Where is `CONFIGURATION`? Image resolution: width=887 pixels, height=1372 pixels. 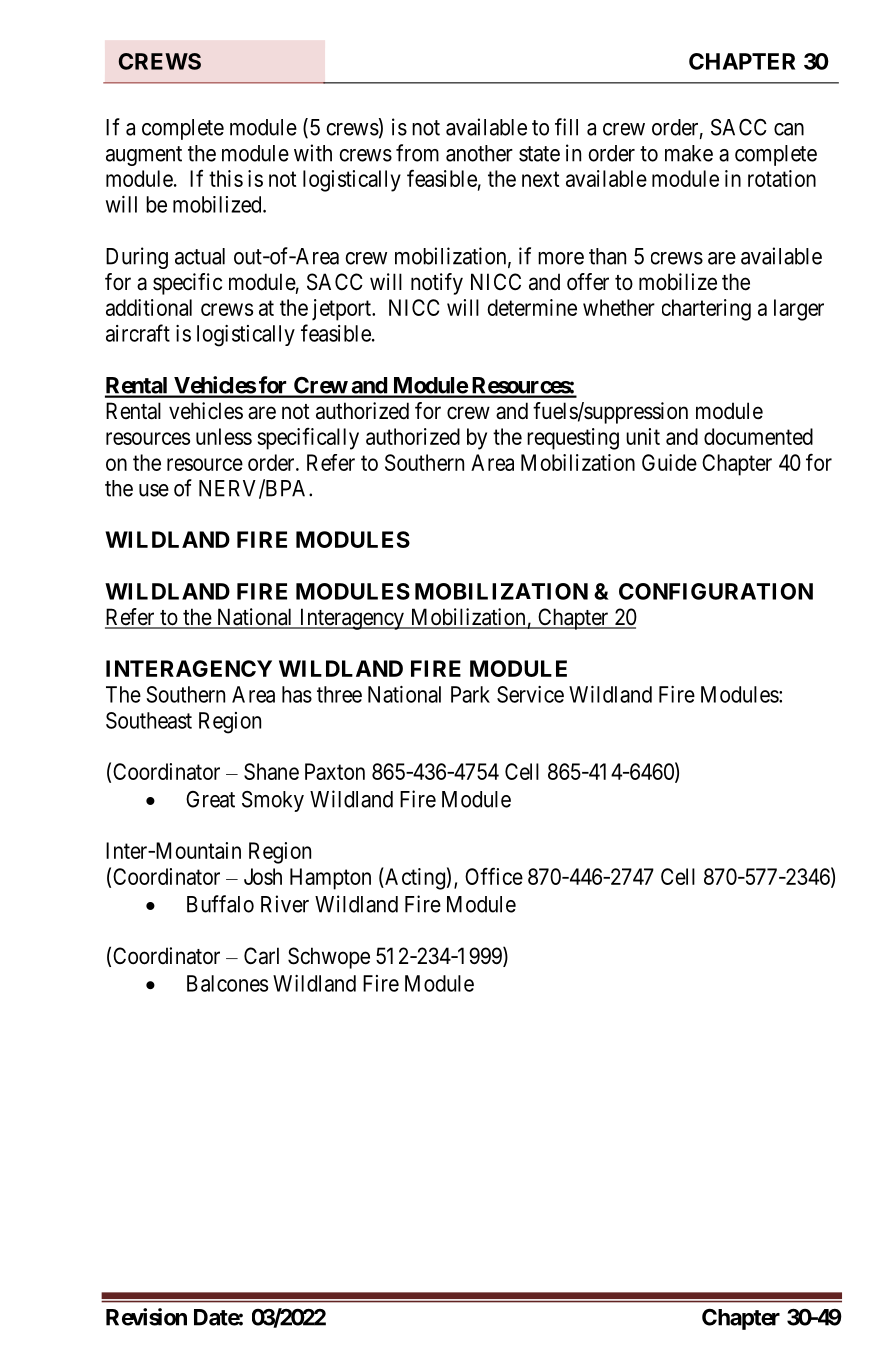
CONFIGURATION is located at coordinates (716, 591).
